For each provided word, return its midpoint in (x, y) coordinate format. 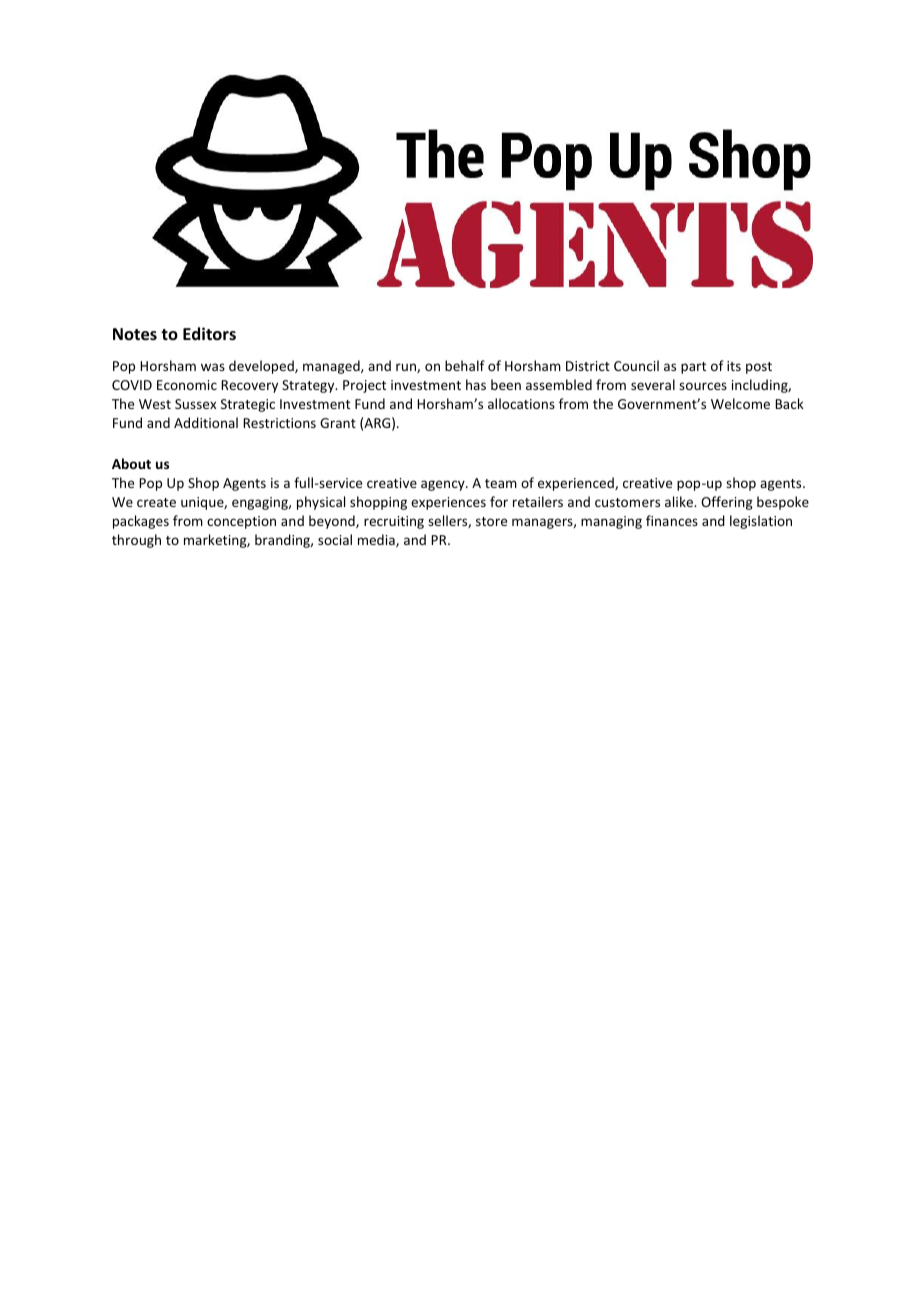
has (476, 384)
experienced (577, 484)
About (131, 463)
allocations (521, 403)
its (734, 366)
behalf (465, 365)
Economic (187, 385)
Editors (209, 333)
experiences (448, 503)
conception (241, 522)
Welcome (740, 403)
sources (703, 386)
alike (680, 501)
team (501, 483)
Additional (206, 422)
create (156, 502)
